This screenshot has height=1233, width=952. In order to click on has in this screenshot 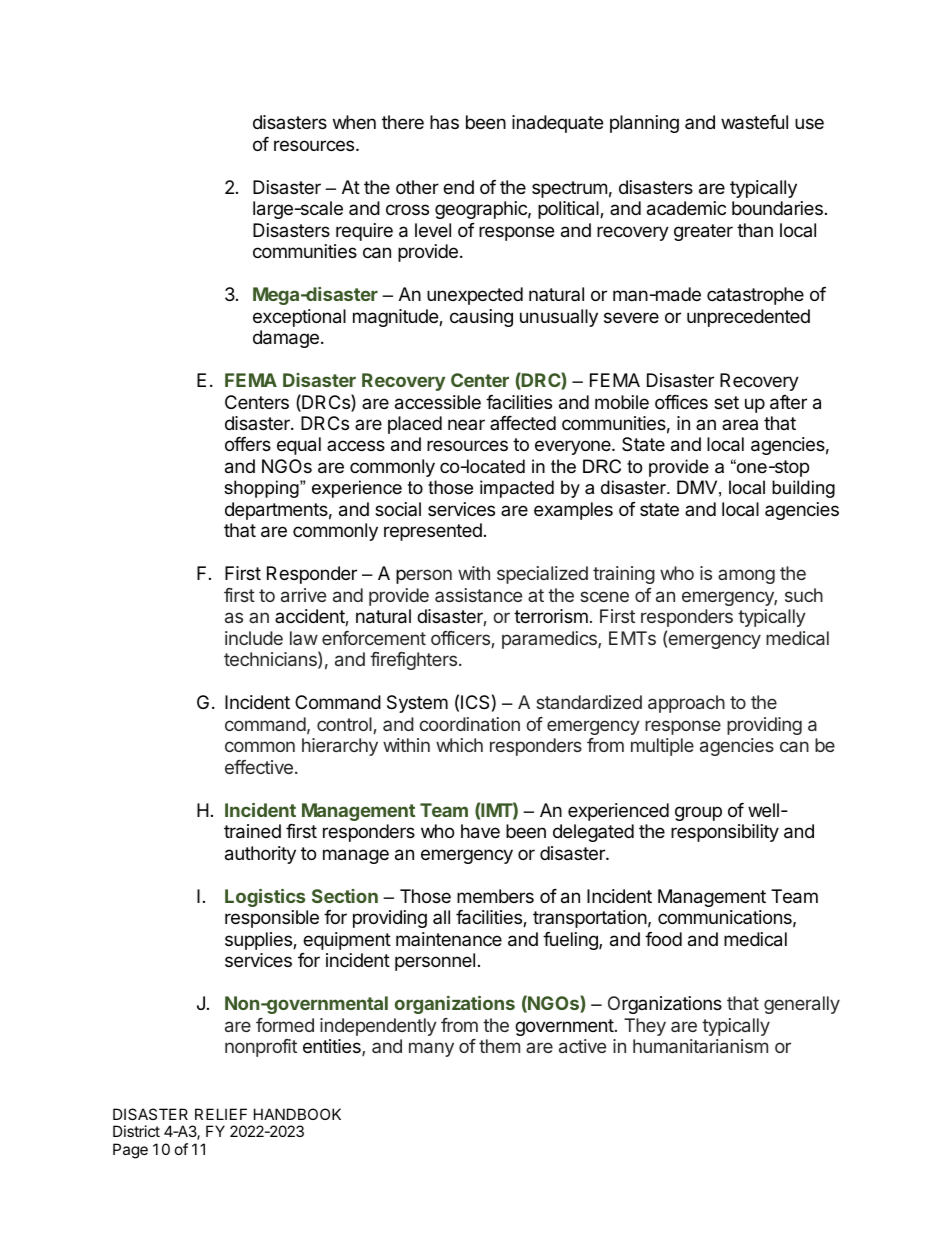, I will do `click(444, 122)`.
